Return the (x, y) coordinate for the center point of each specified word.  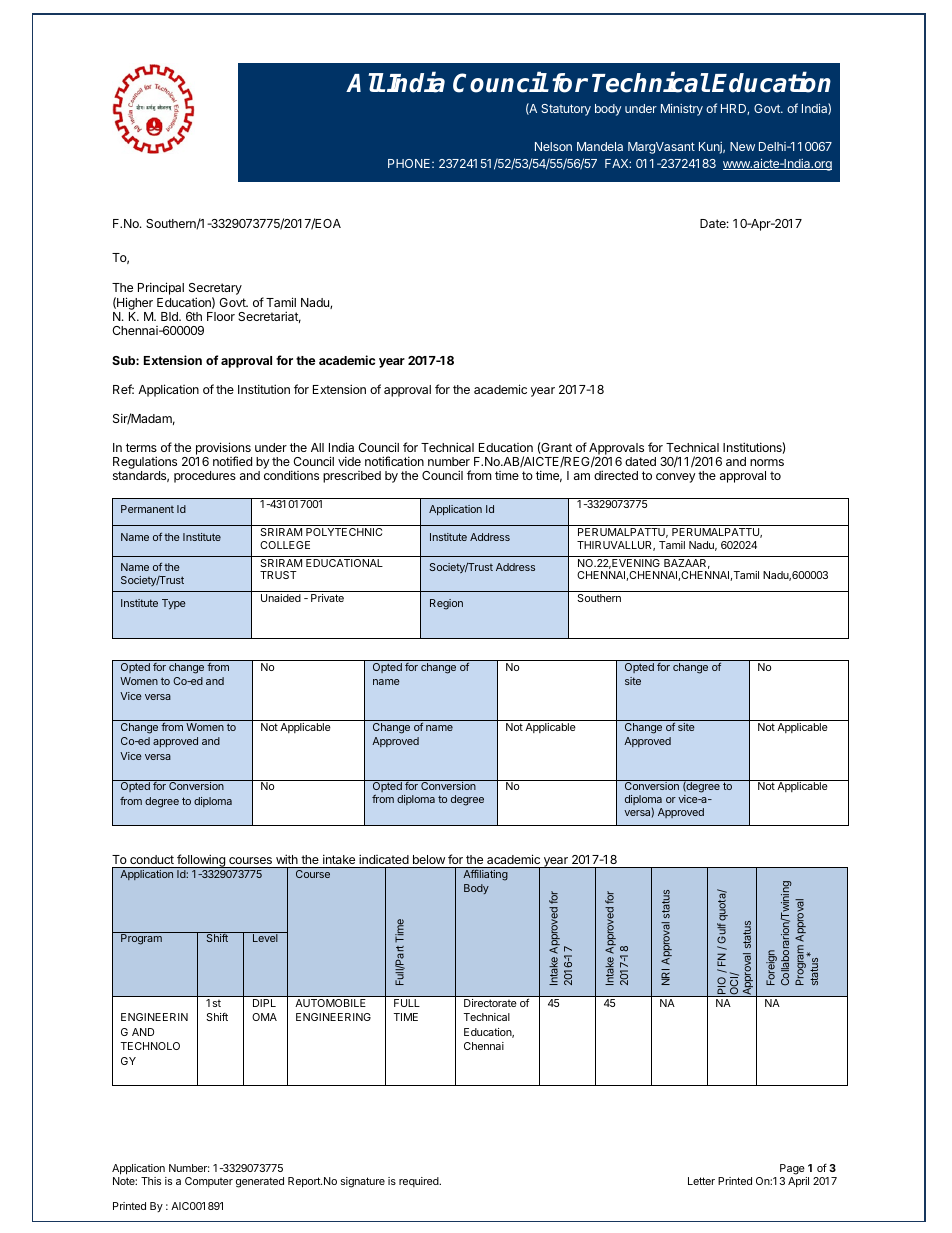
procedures (205, 477)
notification (394, 461)
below (429, 859)
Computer (209, 1182)
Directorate (490, 1003)
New (742, 146)
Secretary (215, 290)
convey (676, 478)
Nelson (553, 146)
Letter (701, 1181)
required (420, 1182)
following (201, 861)
